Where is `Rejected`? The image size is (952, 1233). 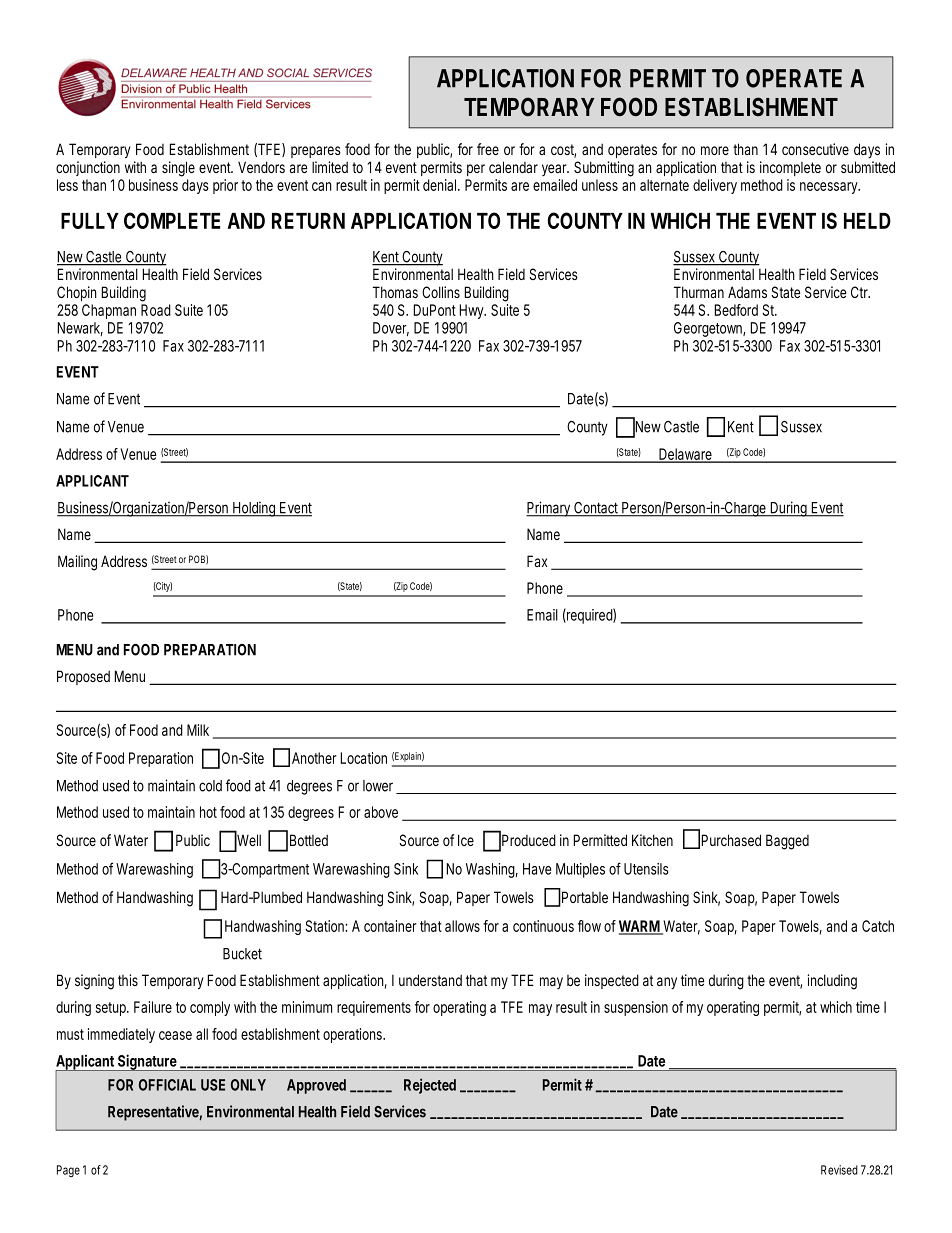 Rejected is located at coordinates (430, 1086).
